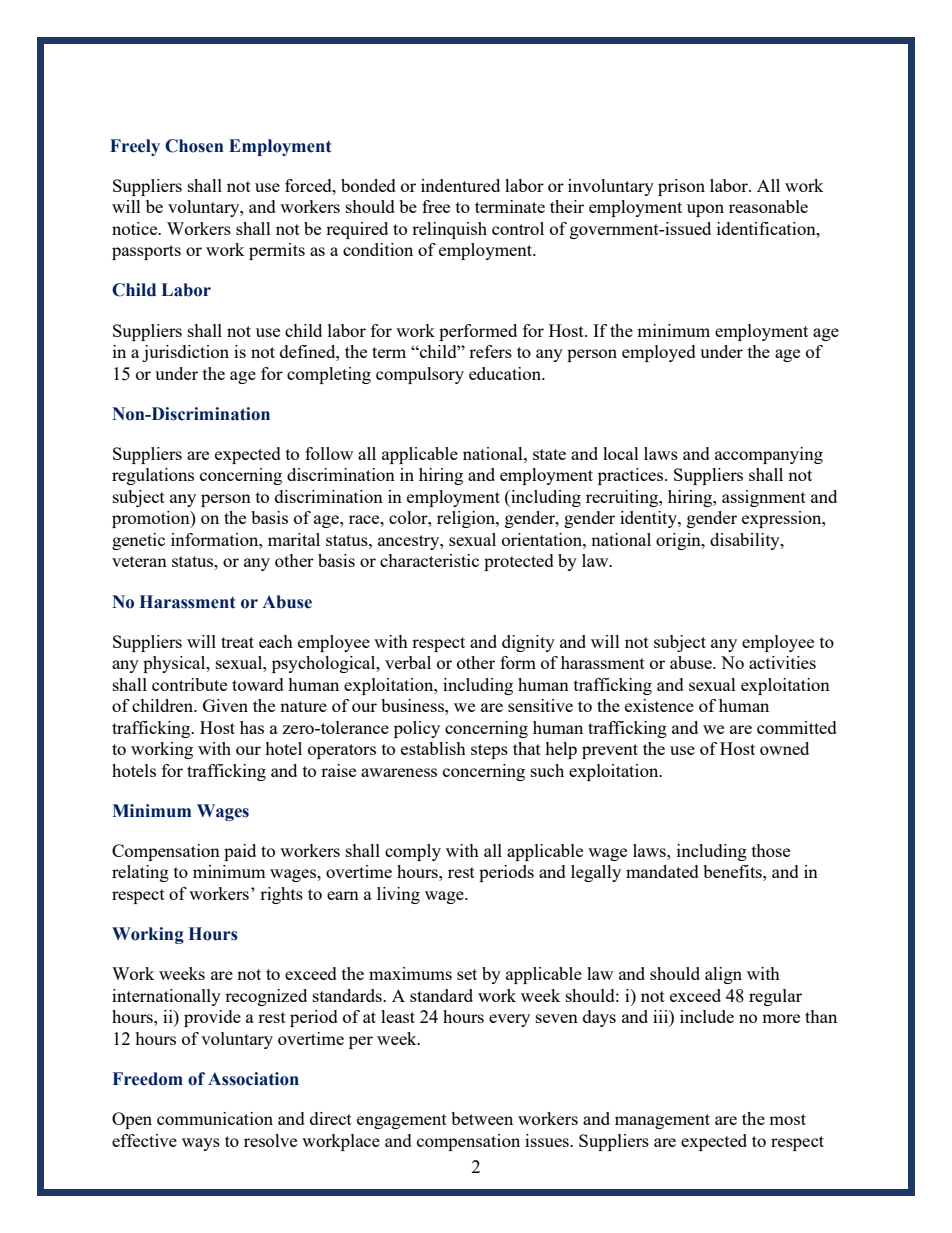 This screenshot has height=1233, width=952. I want to click on communication, so click(215, 1118).
